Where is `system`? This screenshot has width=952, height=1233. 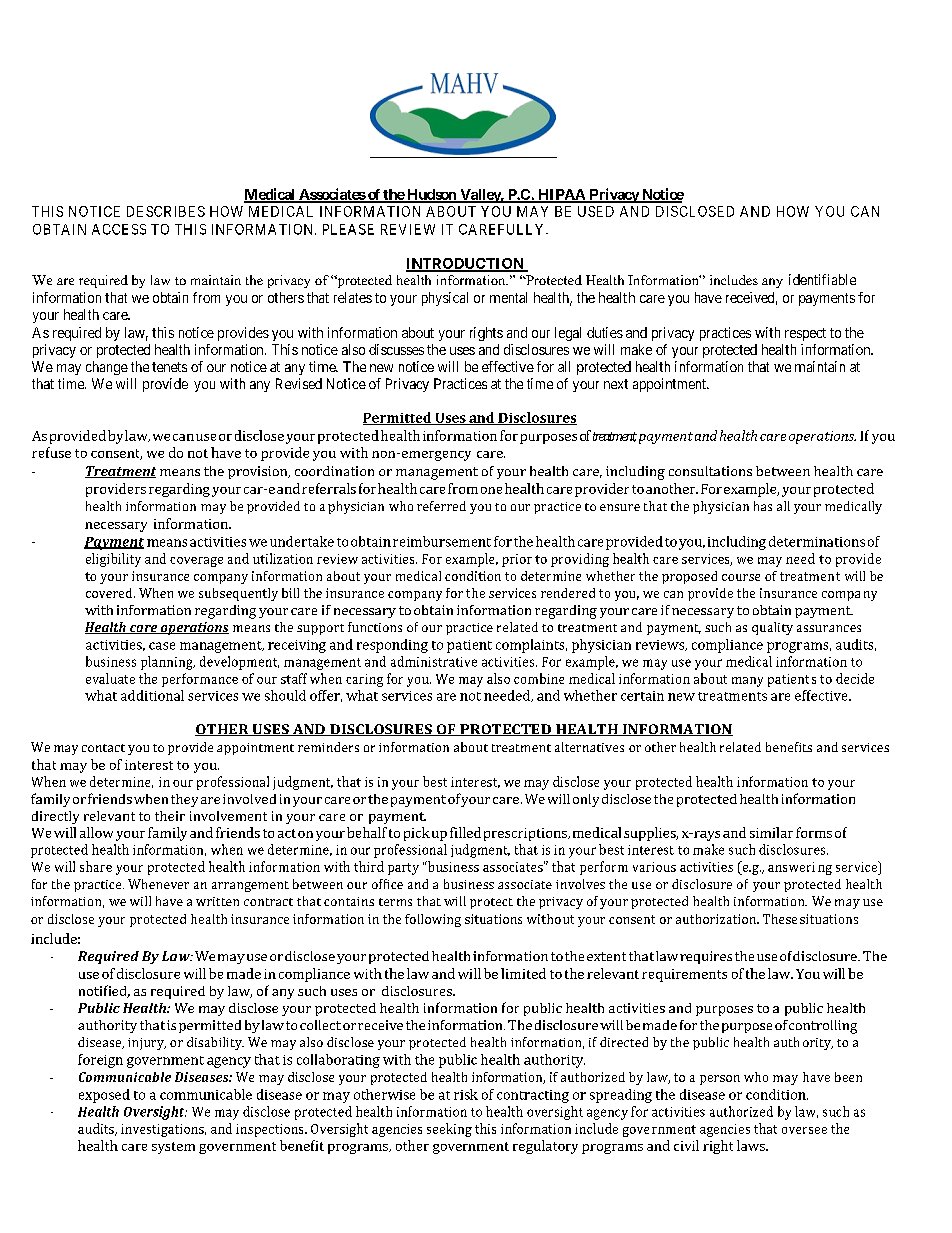 system is located at coordinates (173, 1148).
